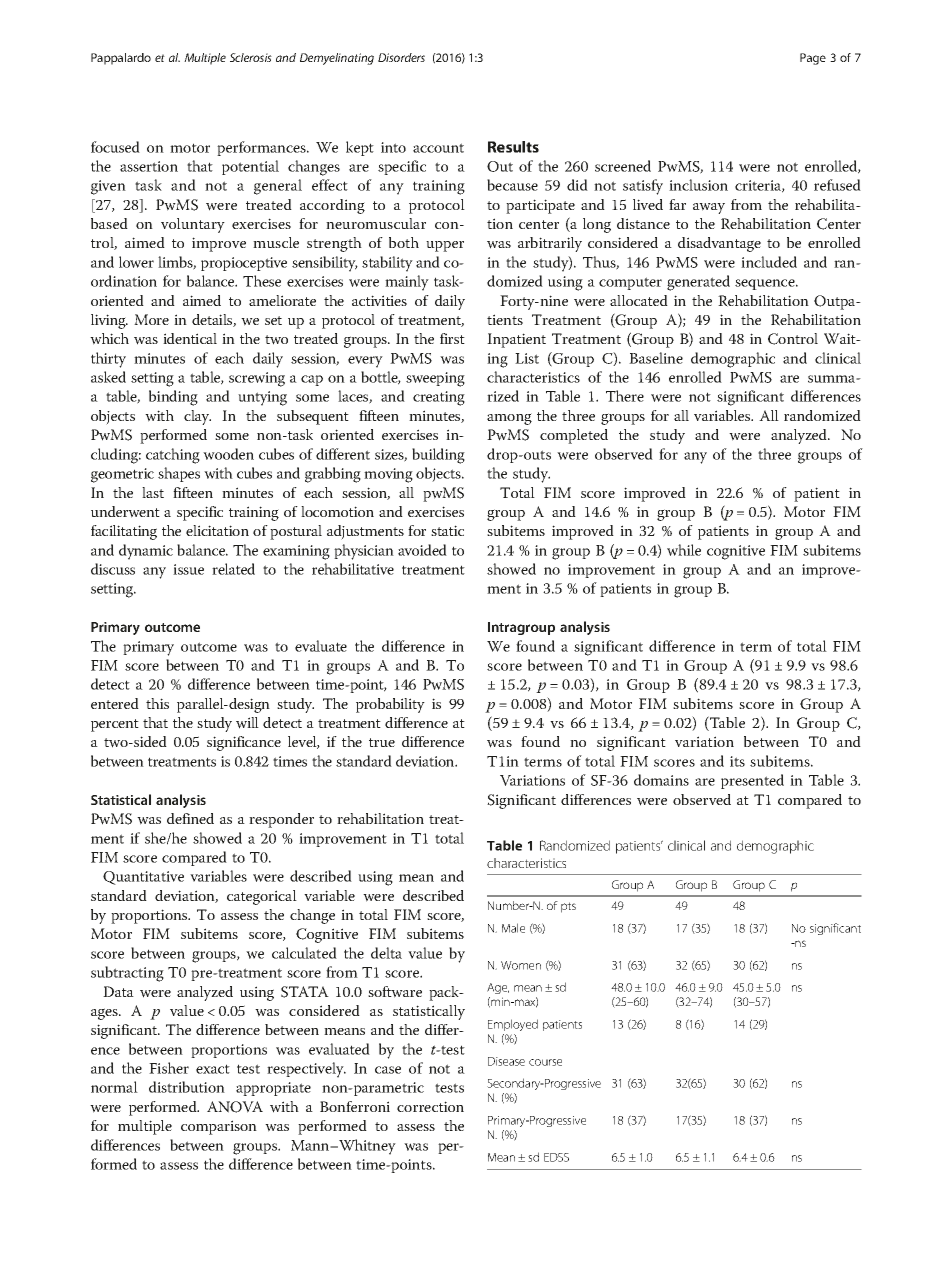 The height and width of the page is (1265, 952). Describe the element at coordinates (197, 417) in the page. I see `clay` at that location.
